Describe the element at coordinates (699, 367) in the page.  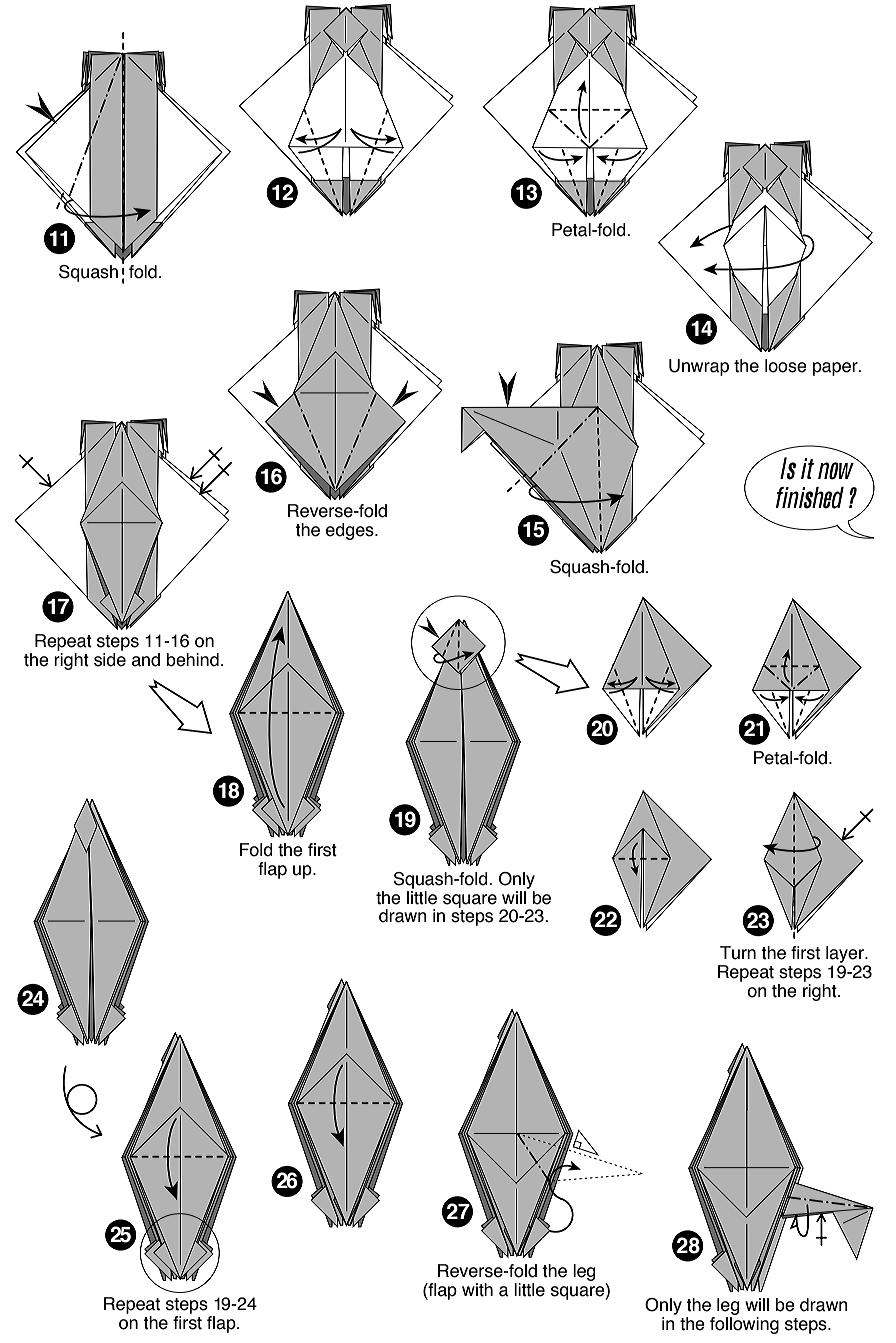
I see `Unwrap` at that location.
